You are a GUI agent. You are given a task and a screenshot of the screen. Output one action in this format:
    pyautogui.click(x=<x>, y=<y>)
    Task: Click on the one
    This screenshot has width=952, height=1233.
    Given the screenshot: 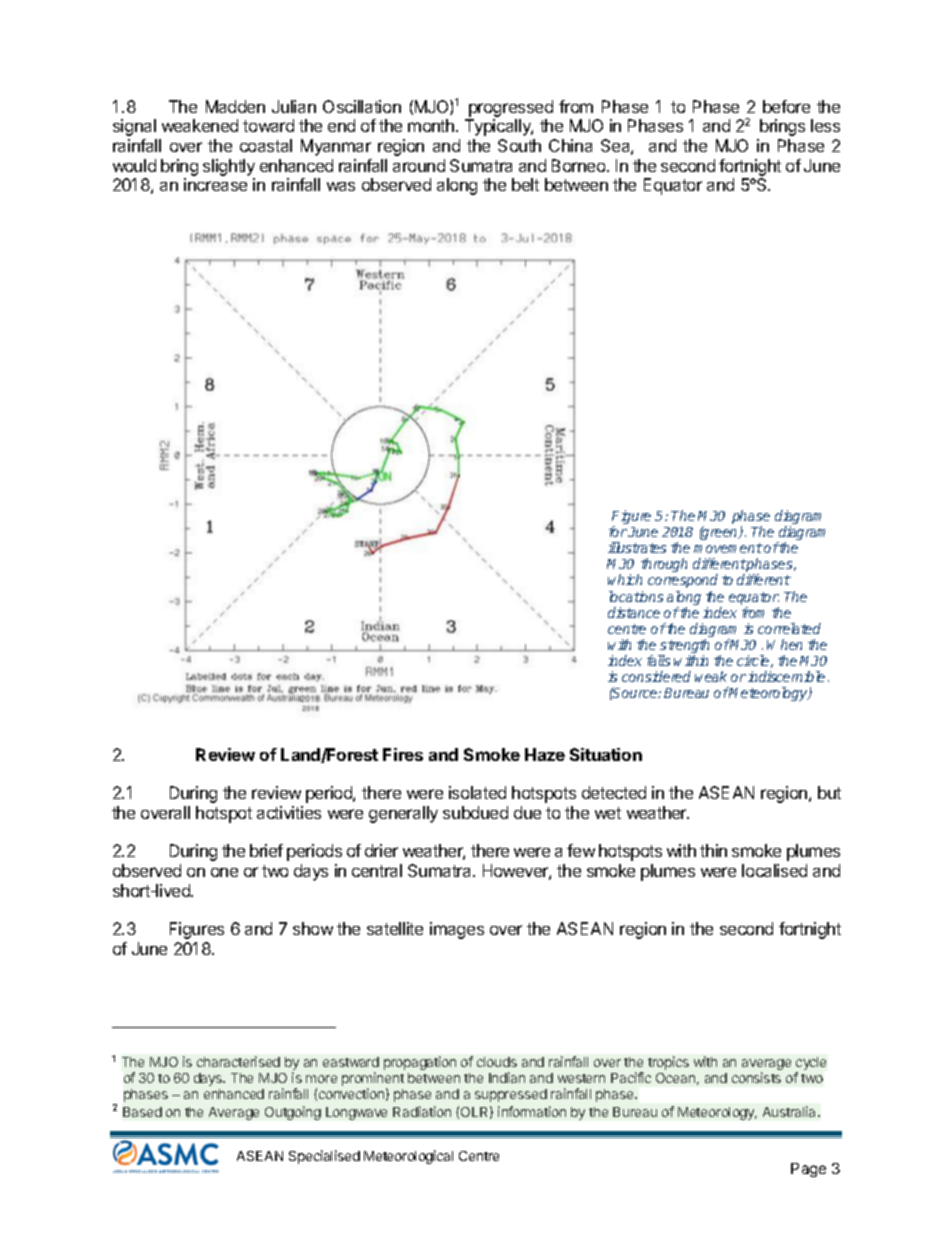 What is the action you would take?
    pyautogui.click(x=224, y=872)
